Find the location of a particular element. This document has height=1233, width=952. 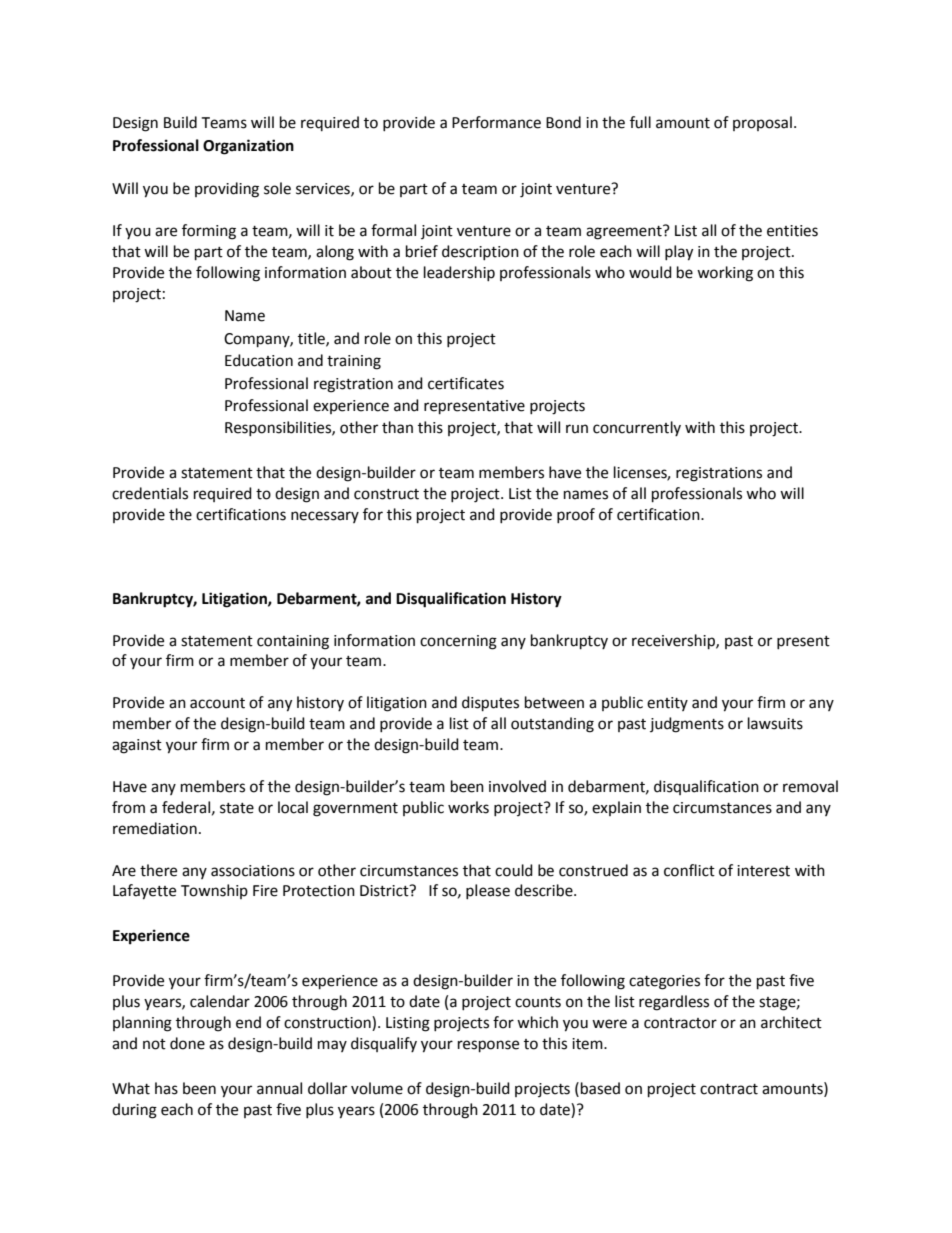

Organization is located at coordinates (248, 147).
